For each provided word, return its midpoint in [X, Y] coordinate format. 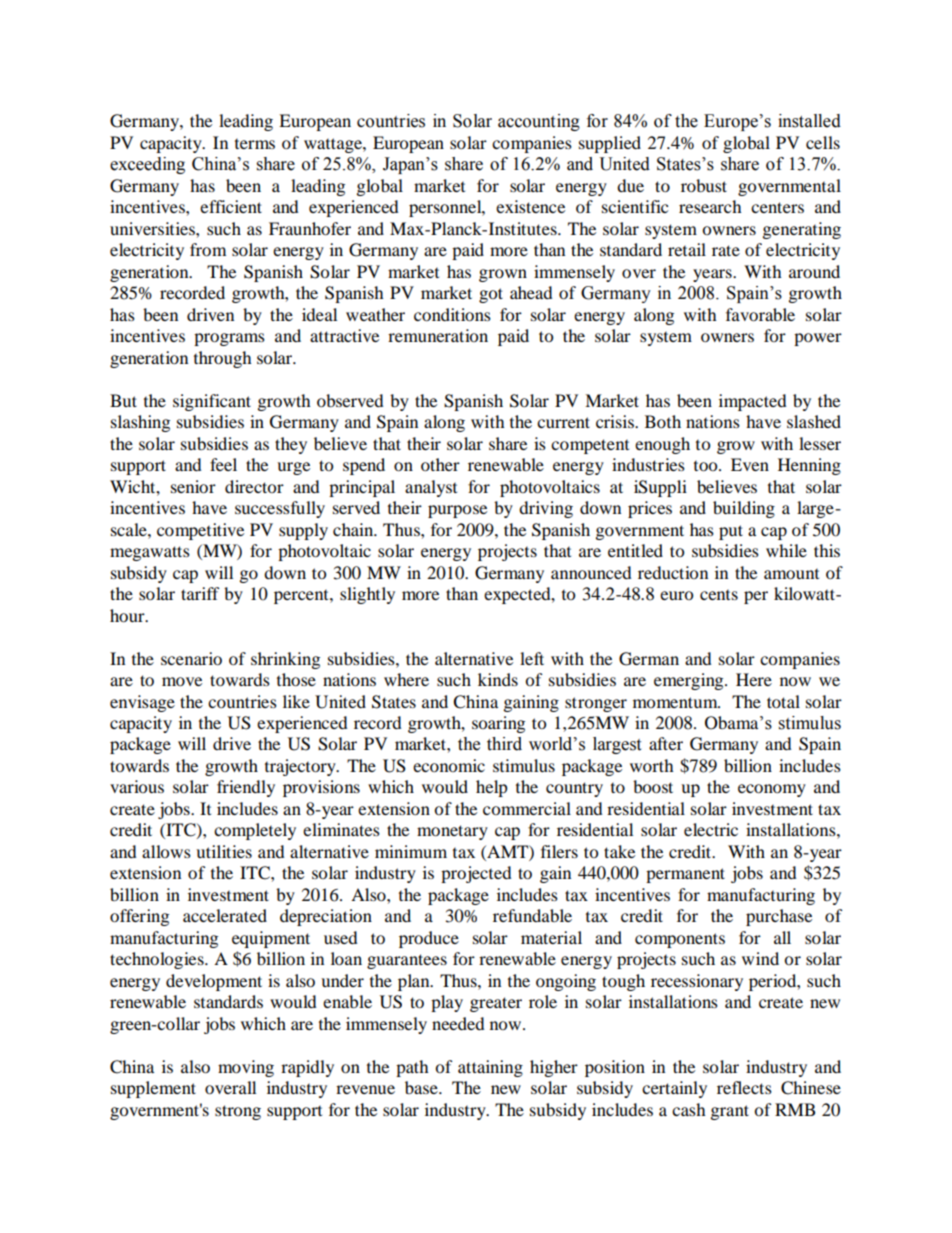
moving [246, 1068]
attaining [490, 1068]
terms [255, 144]
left [532, 658]
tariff [200, 593]
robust [704, 185]
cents [719, 595]
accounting [539, 122]
